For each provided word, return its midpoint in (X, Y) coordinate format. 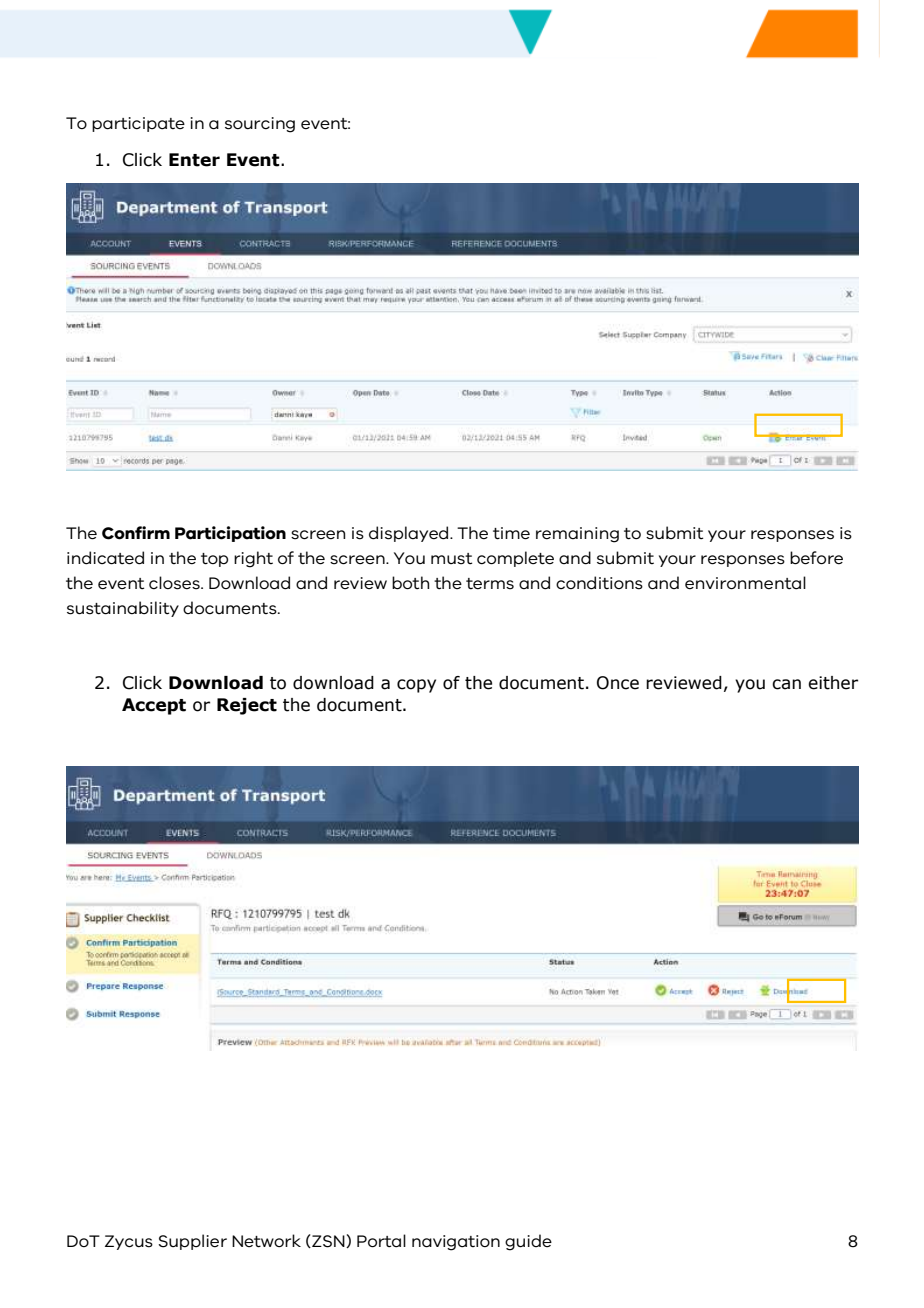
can (786, 684)
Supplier (192, 1242)
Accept (154, 706)
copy (416, 686)
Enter (194, 160)
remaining (577, 535)
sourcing (260, 125)
